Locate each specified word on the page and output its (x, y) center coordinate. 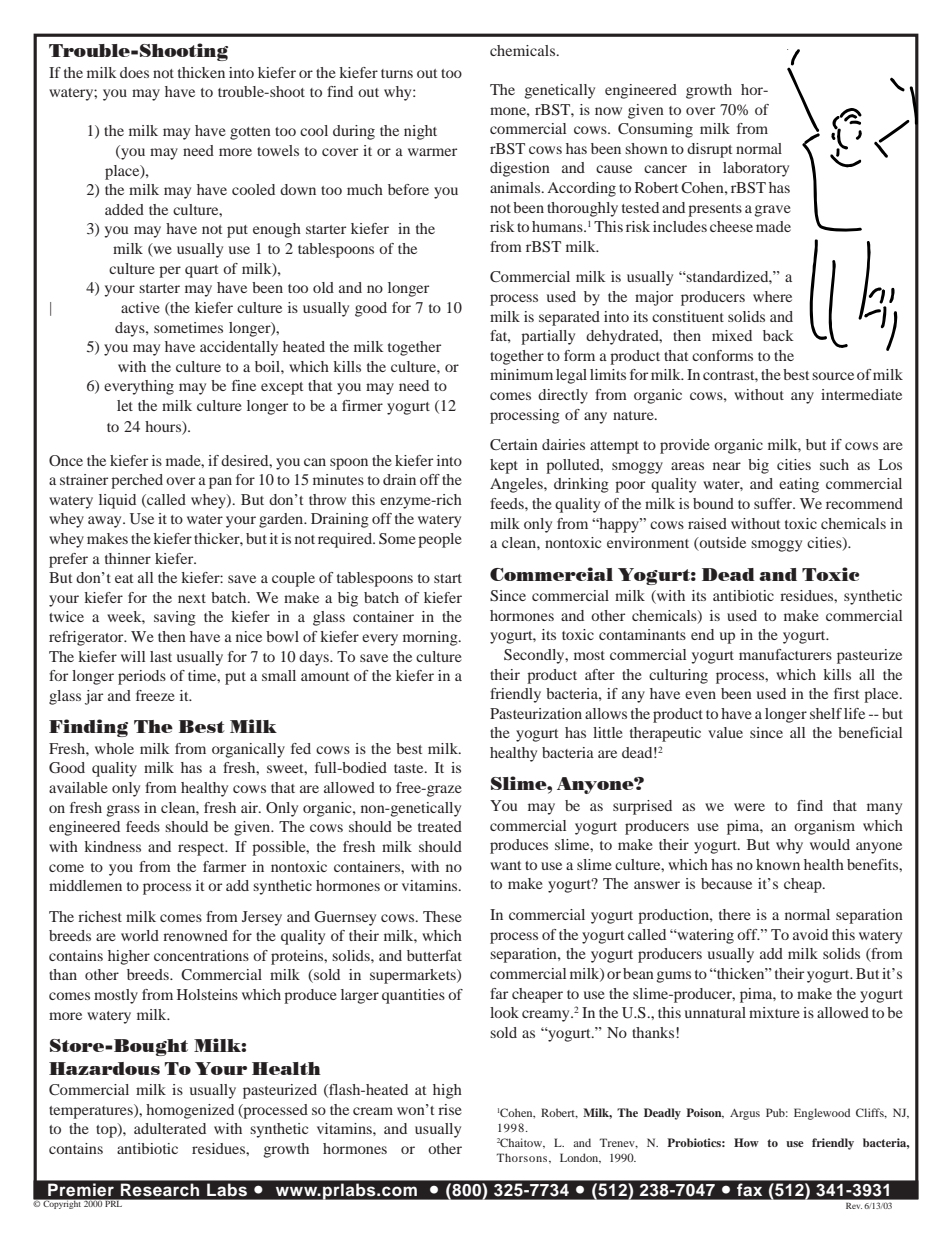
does (134, 72)
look (504, 1012)
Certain (514, 444)
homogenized (190, 1111)
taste (410, 768)
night (420, 132)
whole (114, 748)
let (125, 405)
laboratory (756, 169)
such (834, 464)
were (749, 807)
